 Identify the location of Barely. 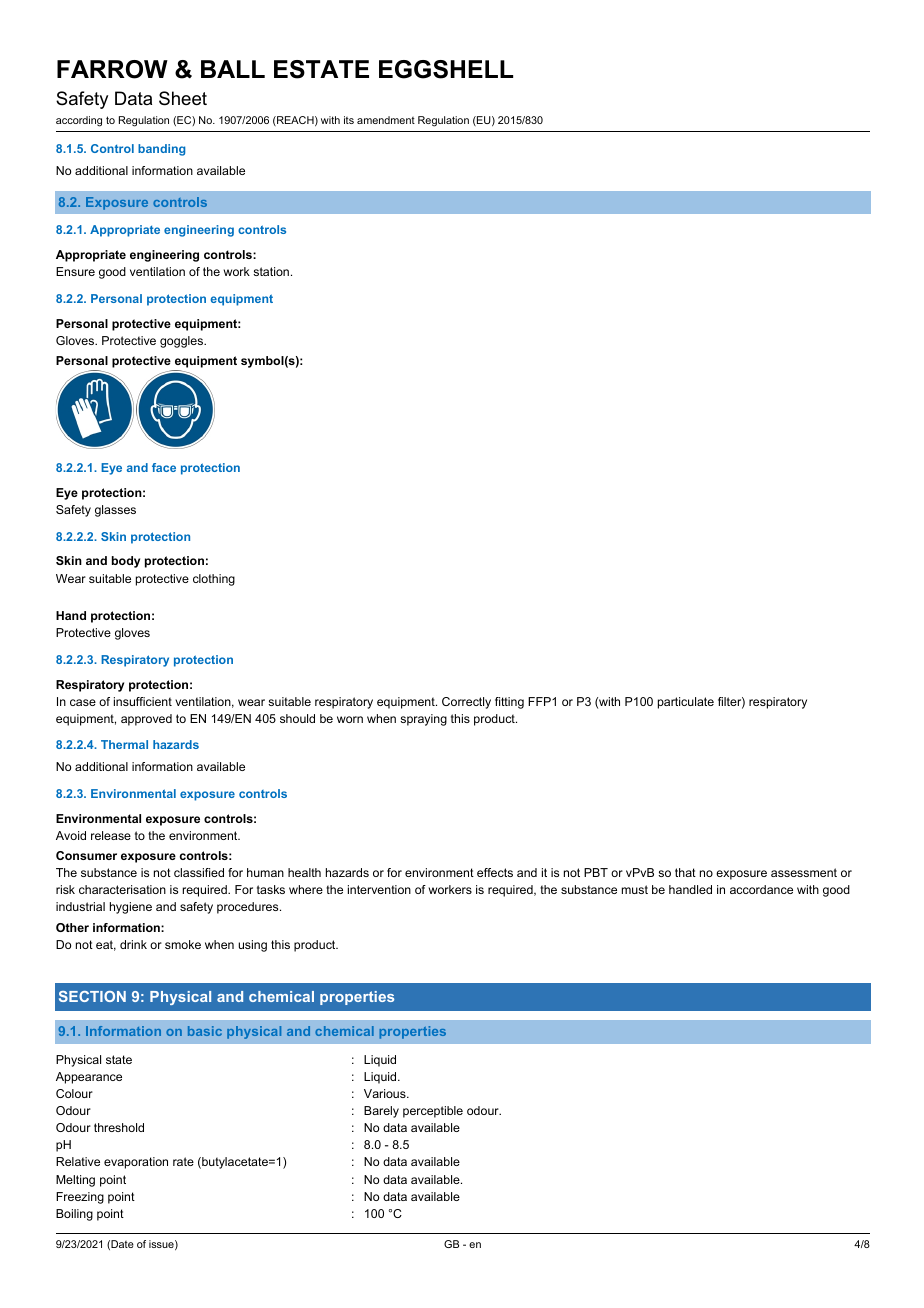
(381, 1112).
